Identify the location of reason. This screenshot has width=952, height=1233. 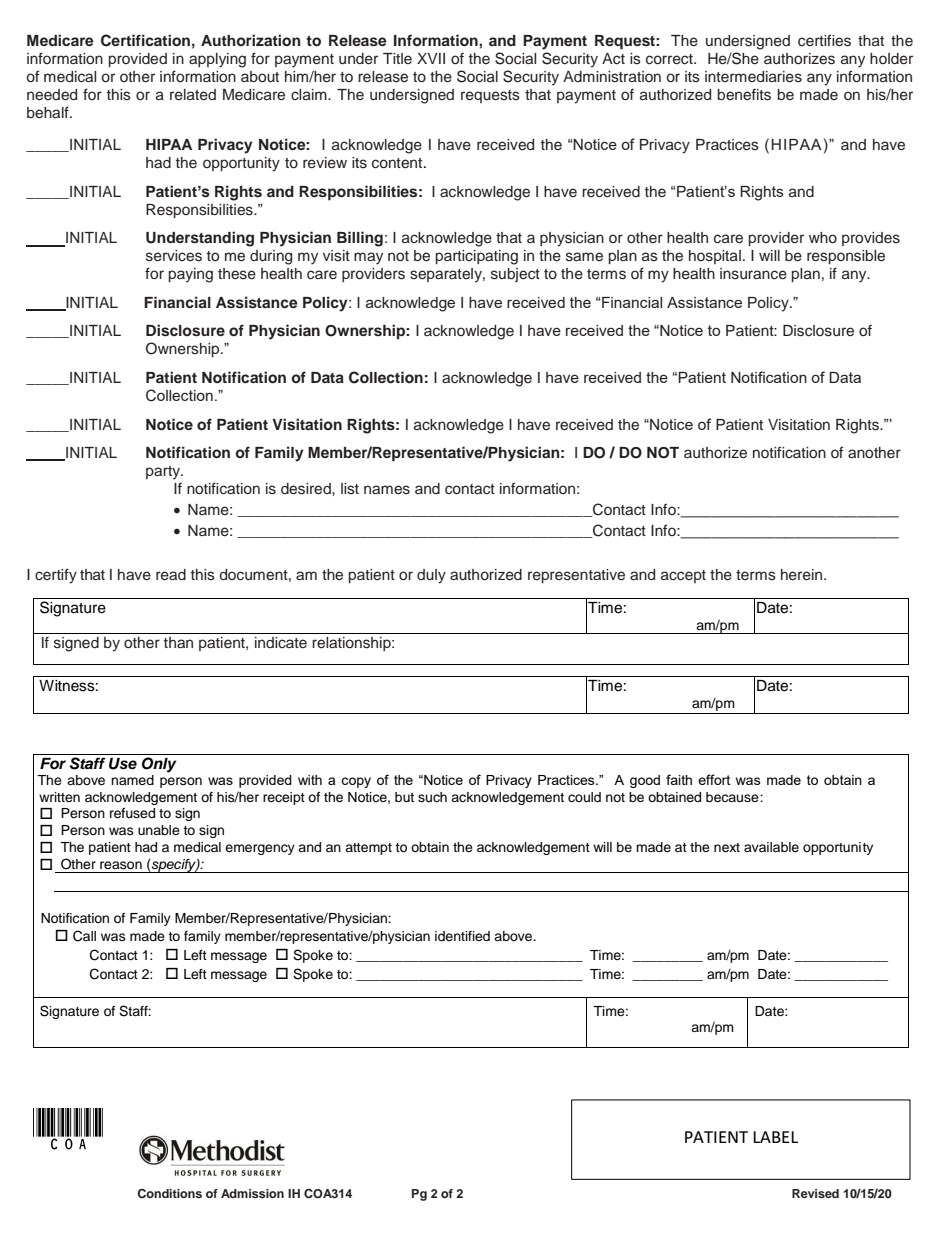
(121, 865).
